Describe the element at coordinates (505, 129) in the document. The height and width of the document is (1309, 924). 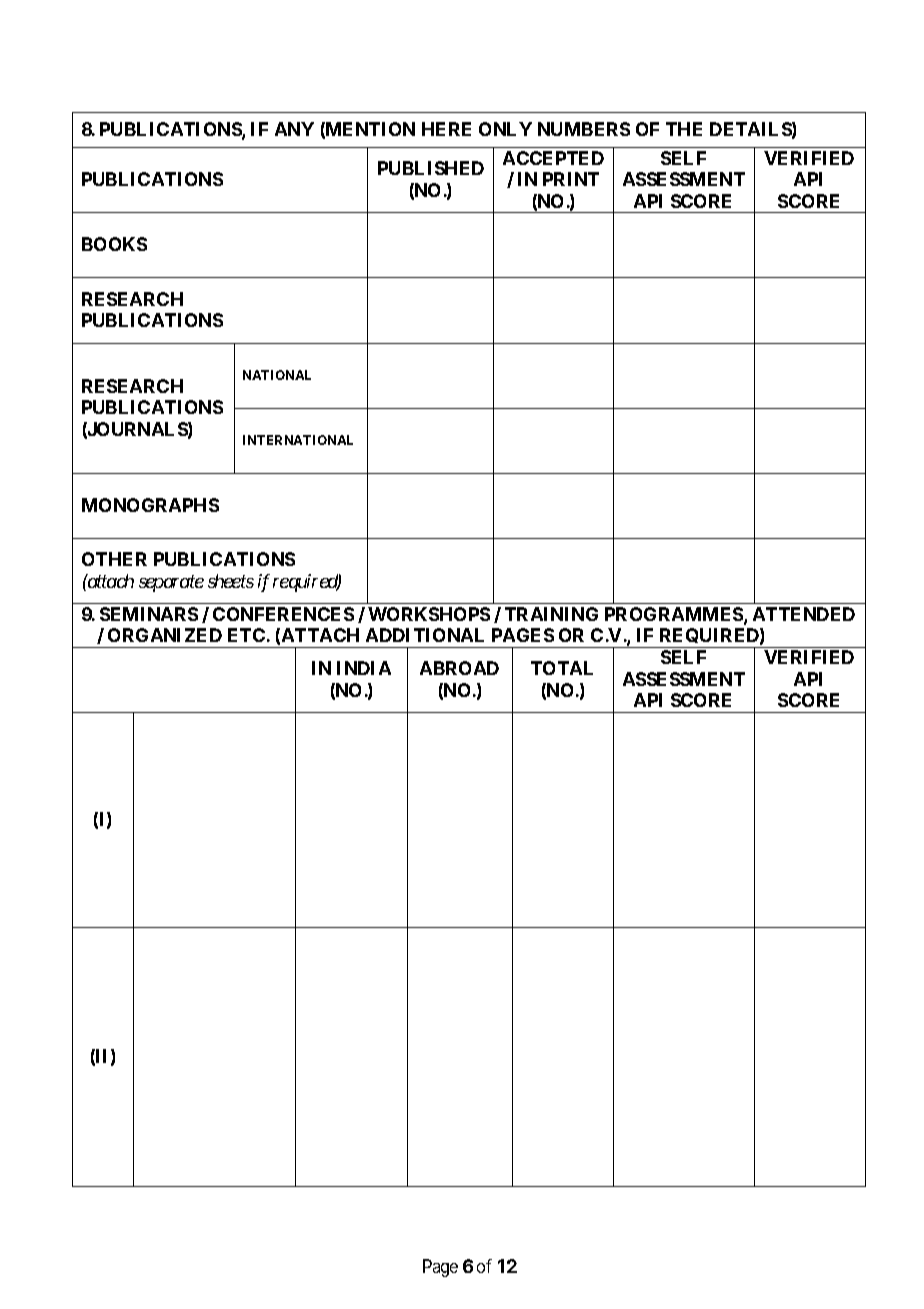
I see `ONLY` at that location.
